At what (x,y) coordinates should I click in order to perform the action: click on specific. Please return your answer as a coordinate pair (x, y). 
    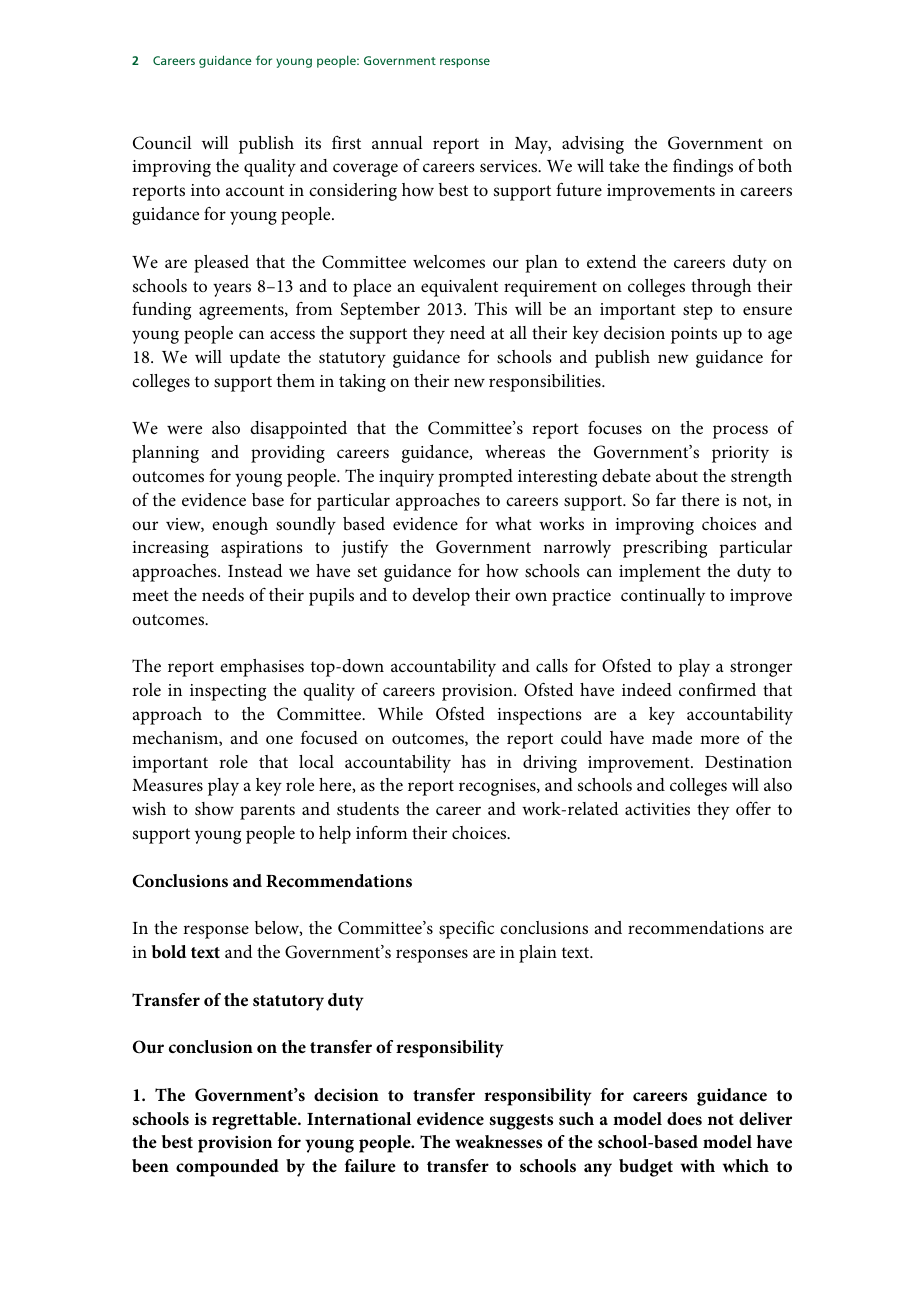
    Looking at the image, I should click on (466, 930).
